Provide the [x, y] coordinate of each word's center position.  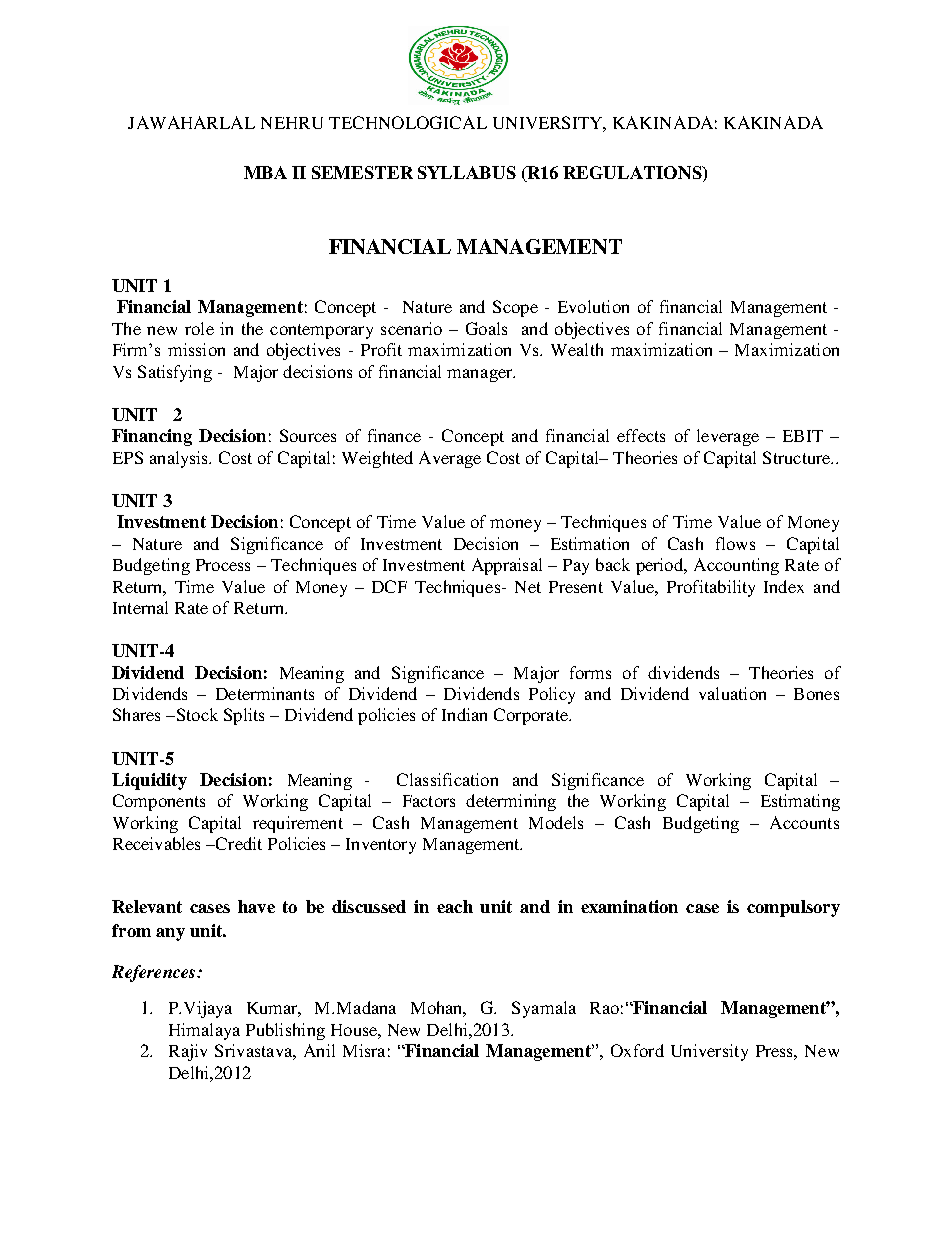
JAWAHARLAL [191, 122]
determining [511, 802]
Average [450, 459]
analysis [180, 459]
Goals [486, 328]
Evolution [593, 306]
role [199, 328]
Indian [464, 714]
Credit [238, 843]
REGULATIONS [633, 174]
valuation [732, 693]
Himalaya [204, 1031]
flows [735, 543]
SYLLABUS [467, 172]
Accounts [804, 822]
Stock [196, 714]
